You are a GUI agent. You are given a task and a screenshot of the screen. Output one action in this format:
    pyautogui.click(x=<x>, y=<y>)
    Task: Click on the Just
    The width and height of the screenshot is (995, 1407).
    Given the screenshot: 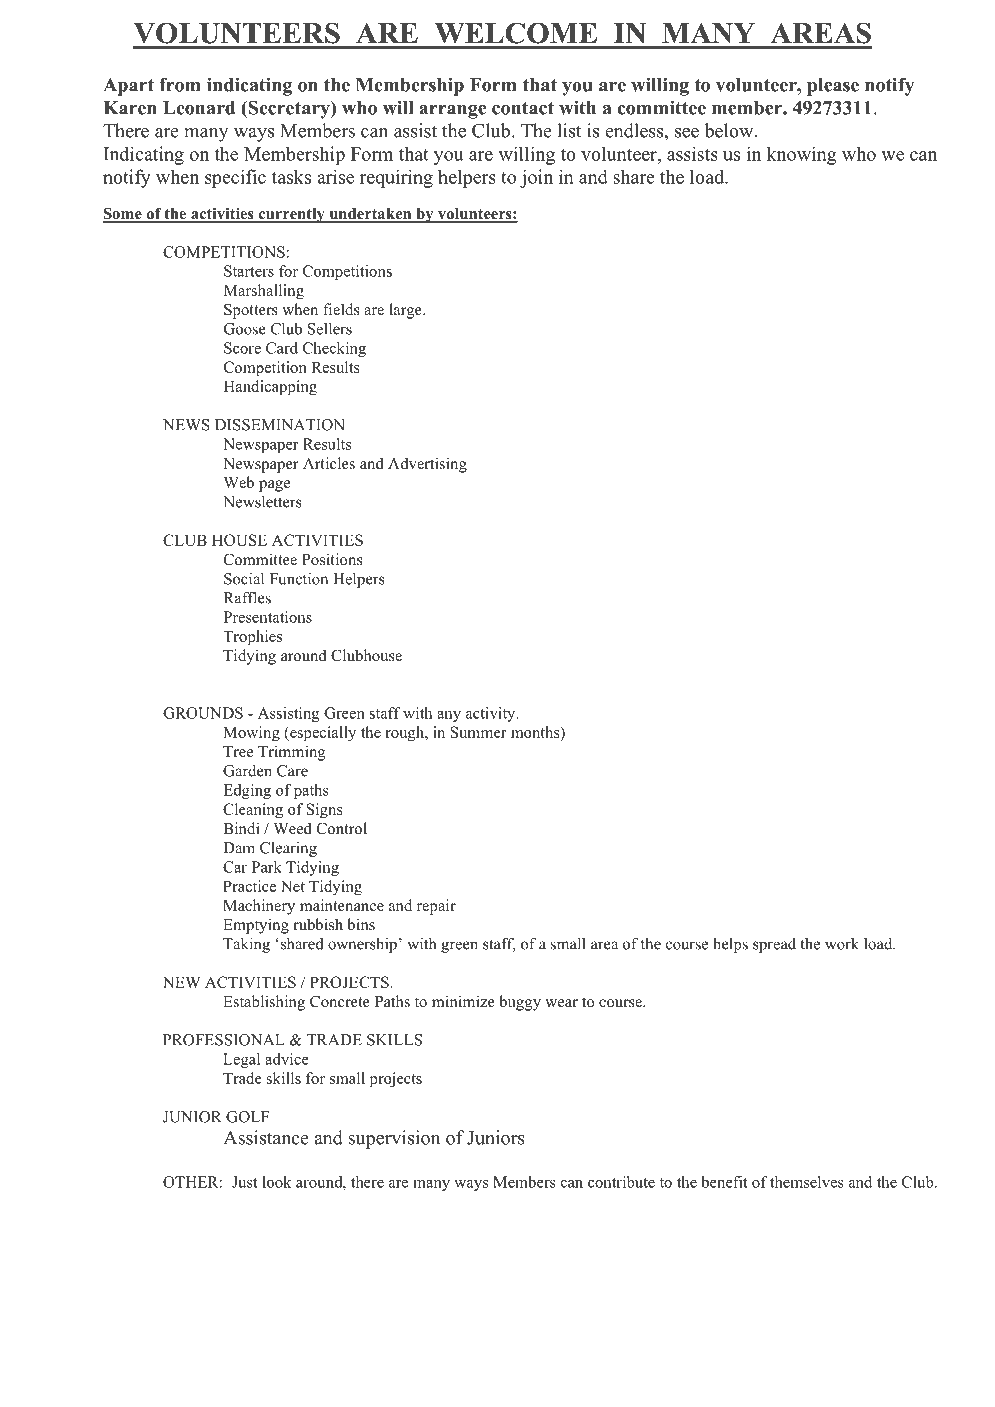 What is the action you would take?
    pyautogui.click(x=245, y=1182)
